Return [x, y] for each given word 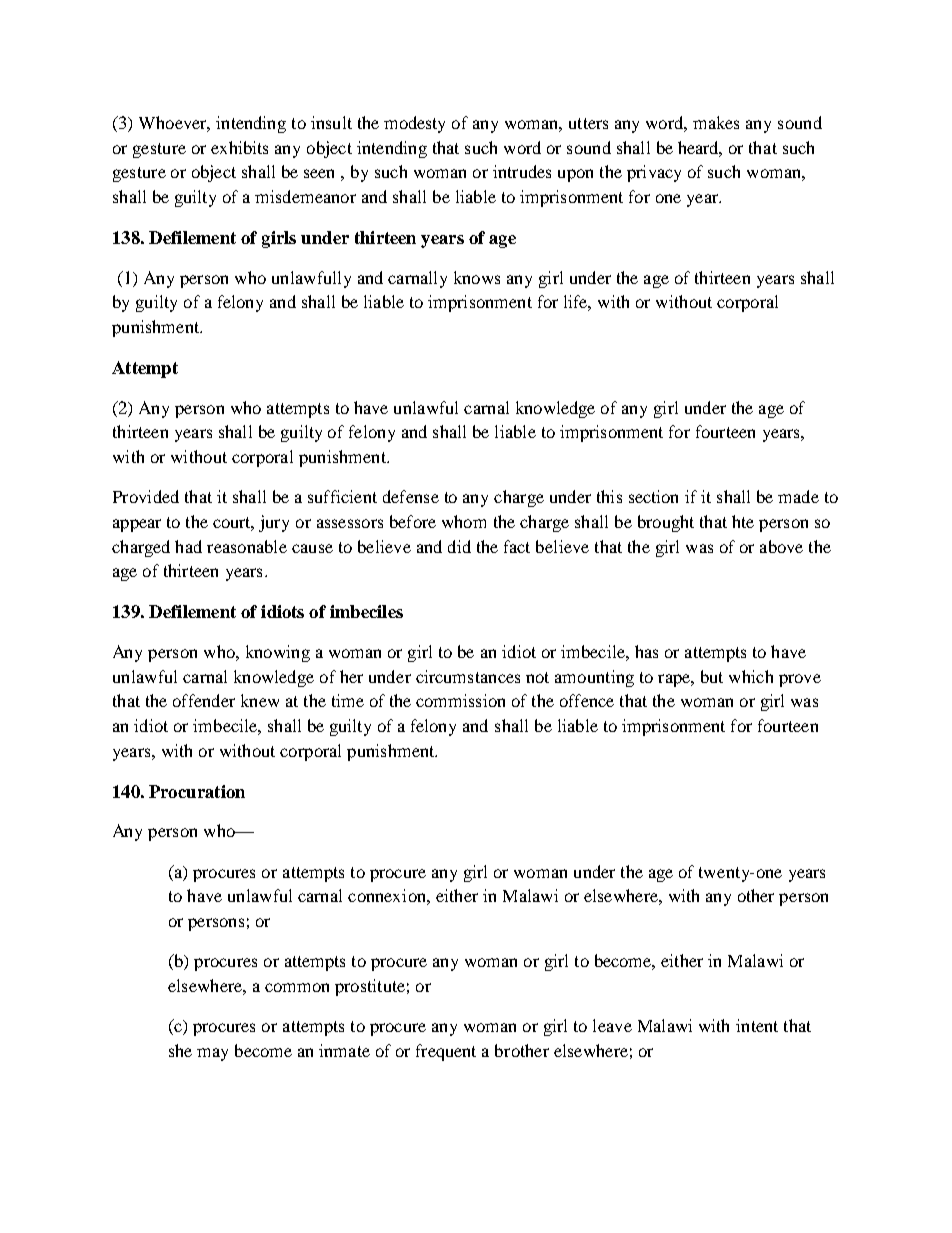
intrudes [522, 171]
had [188, 546]
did [459, 546]
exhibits [239, 147]
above [781, 546]
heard [700, 148]
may [212, 1054]
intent [757, 1025]
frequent [446, 1052]
